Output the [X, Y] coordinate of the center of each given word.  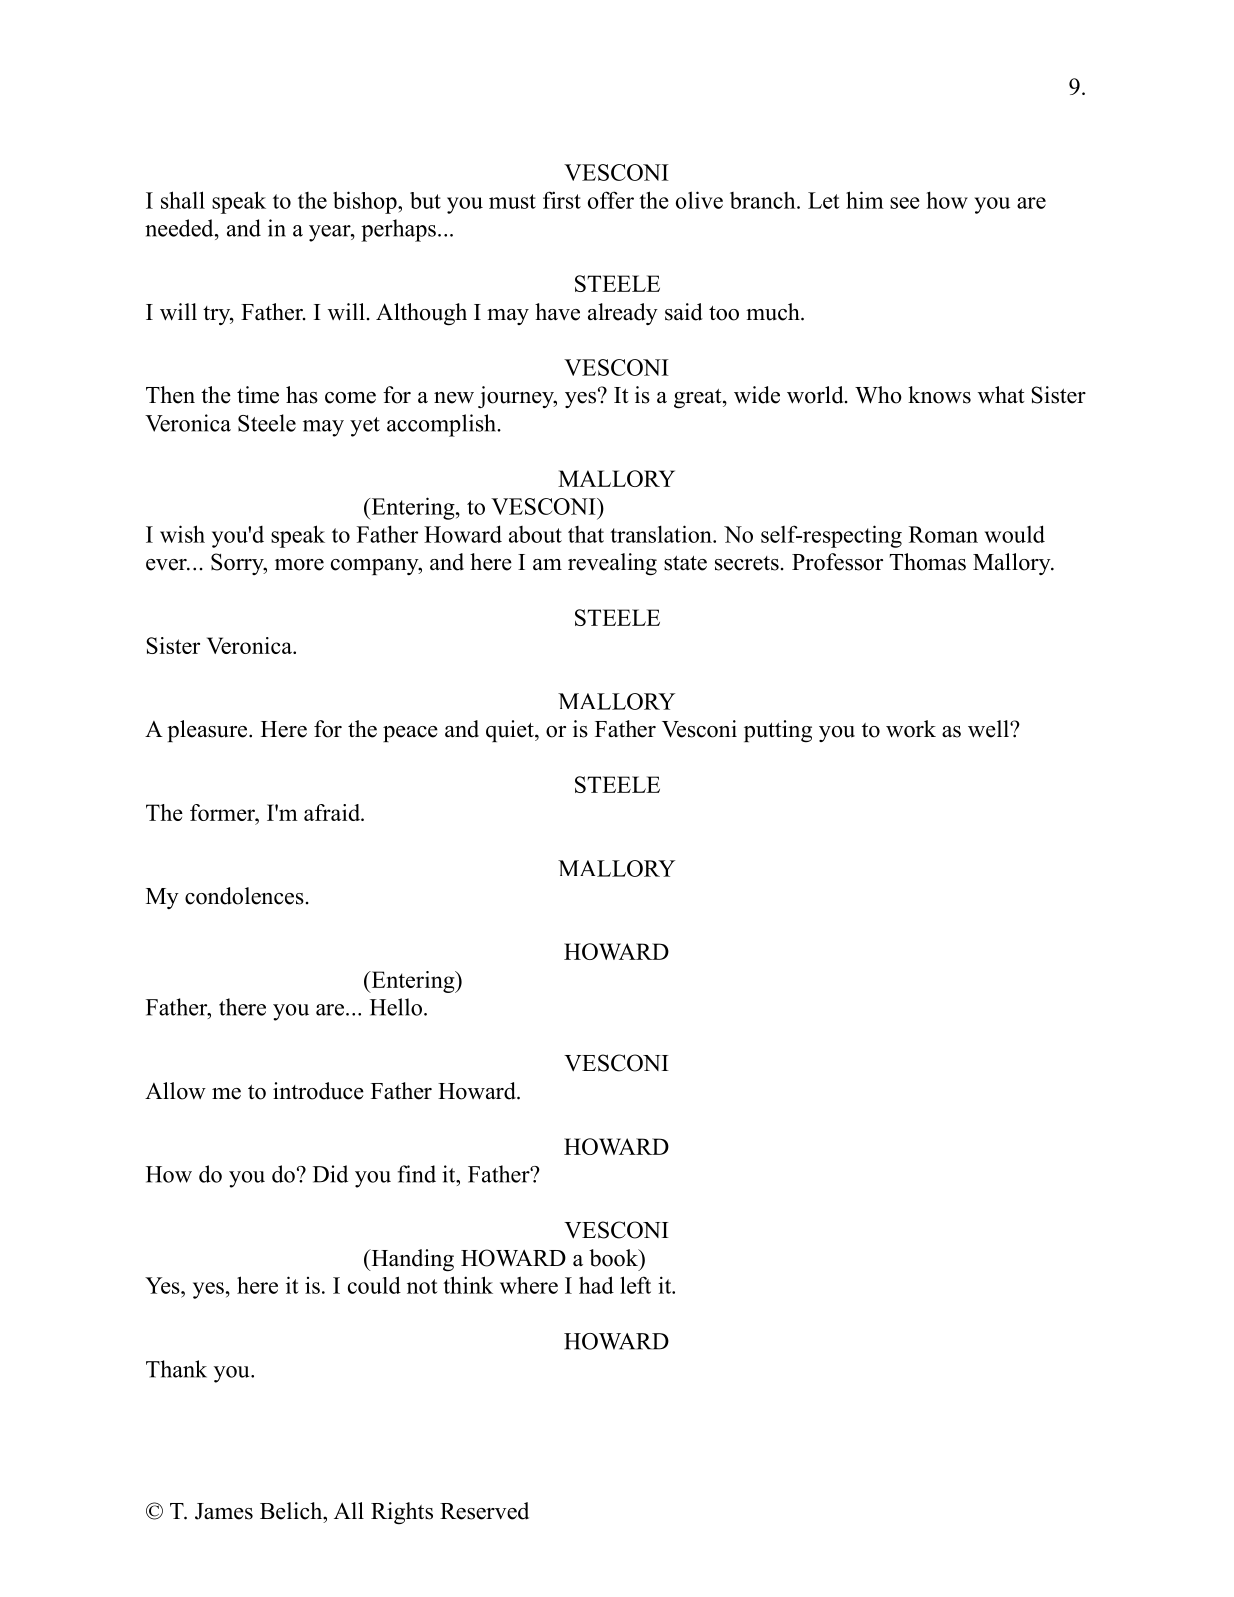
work [911, 729]
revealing [612, 564]
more [299, 565]
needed [180, 228]
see [905, 203]
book [614, 1258]
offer [611, 200]
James [224, 1511]
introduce [318, 1091]
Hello [397, 1007]
